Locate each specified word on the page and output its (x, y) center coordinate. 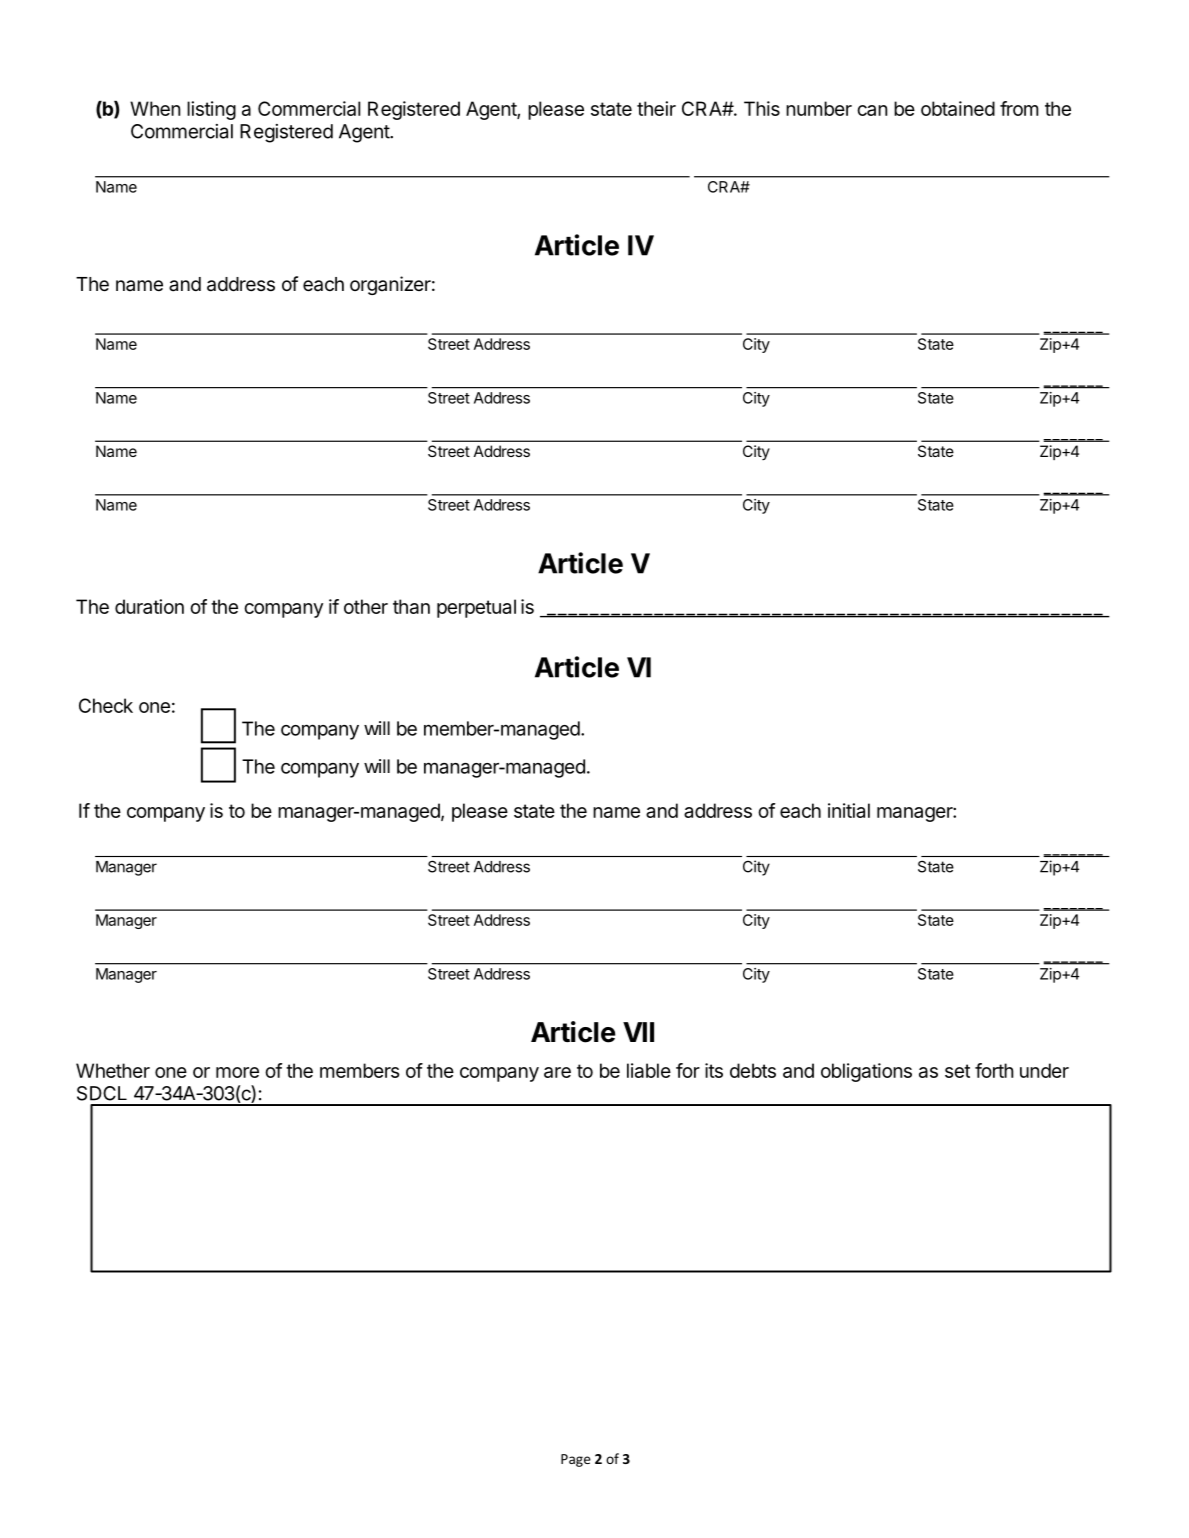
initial (849, 810)
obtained (958, 108)
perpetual (476, 608)
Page (576, 1460)
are (557, 1072)
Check (106, 705)
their (656, 108)
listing (211, 110)
